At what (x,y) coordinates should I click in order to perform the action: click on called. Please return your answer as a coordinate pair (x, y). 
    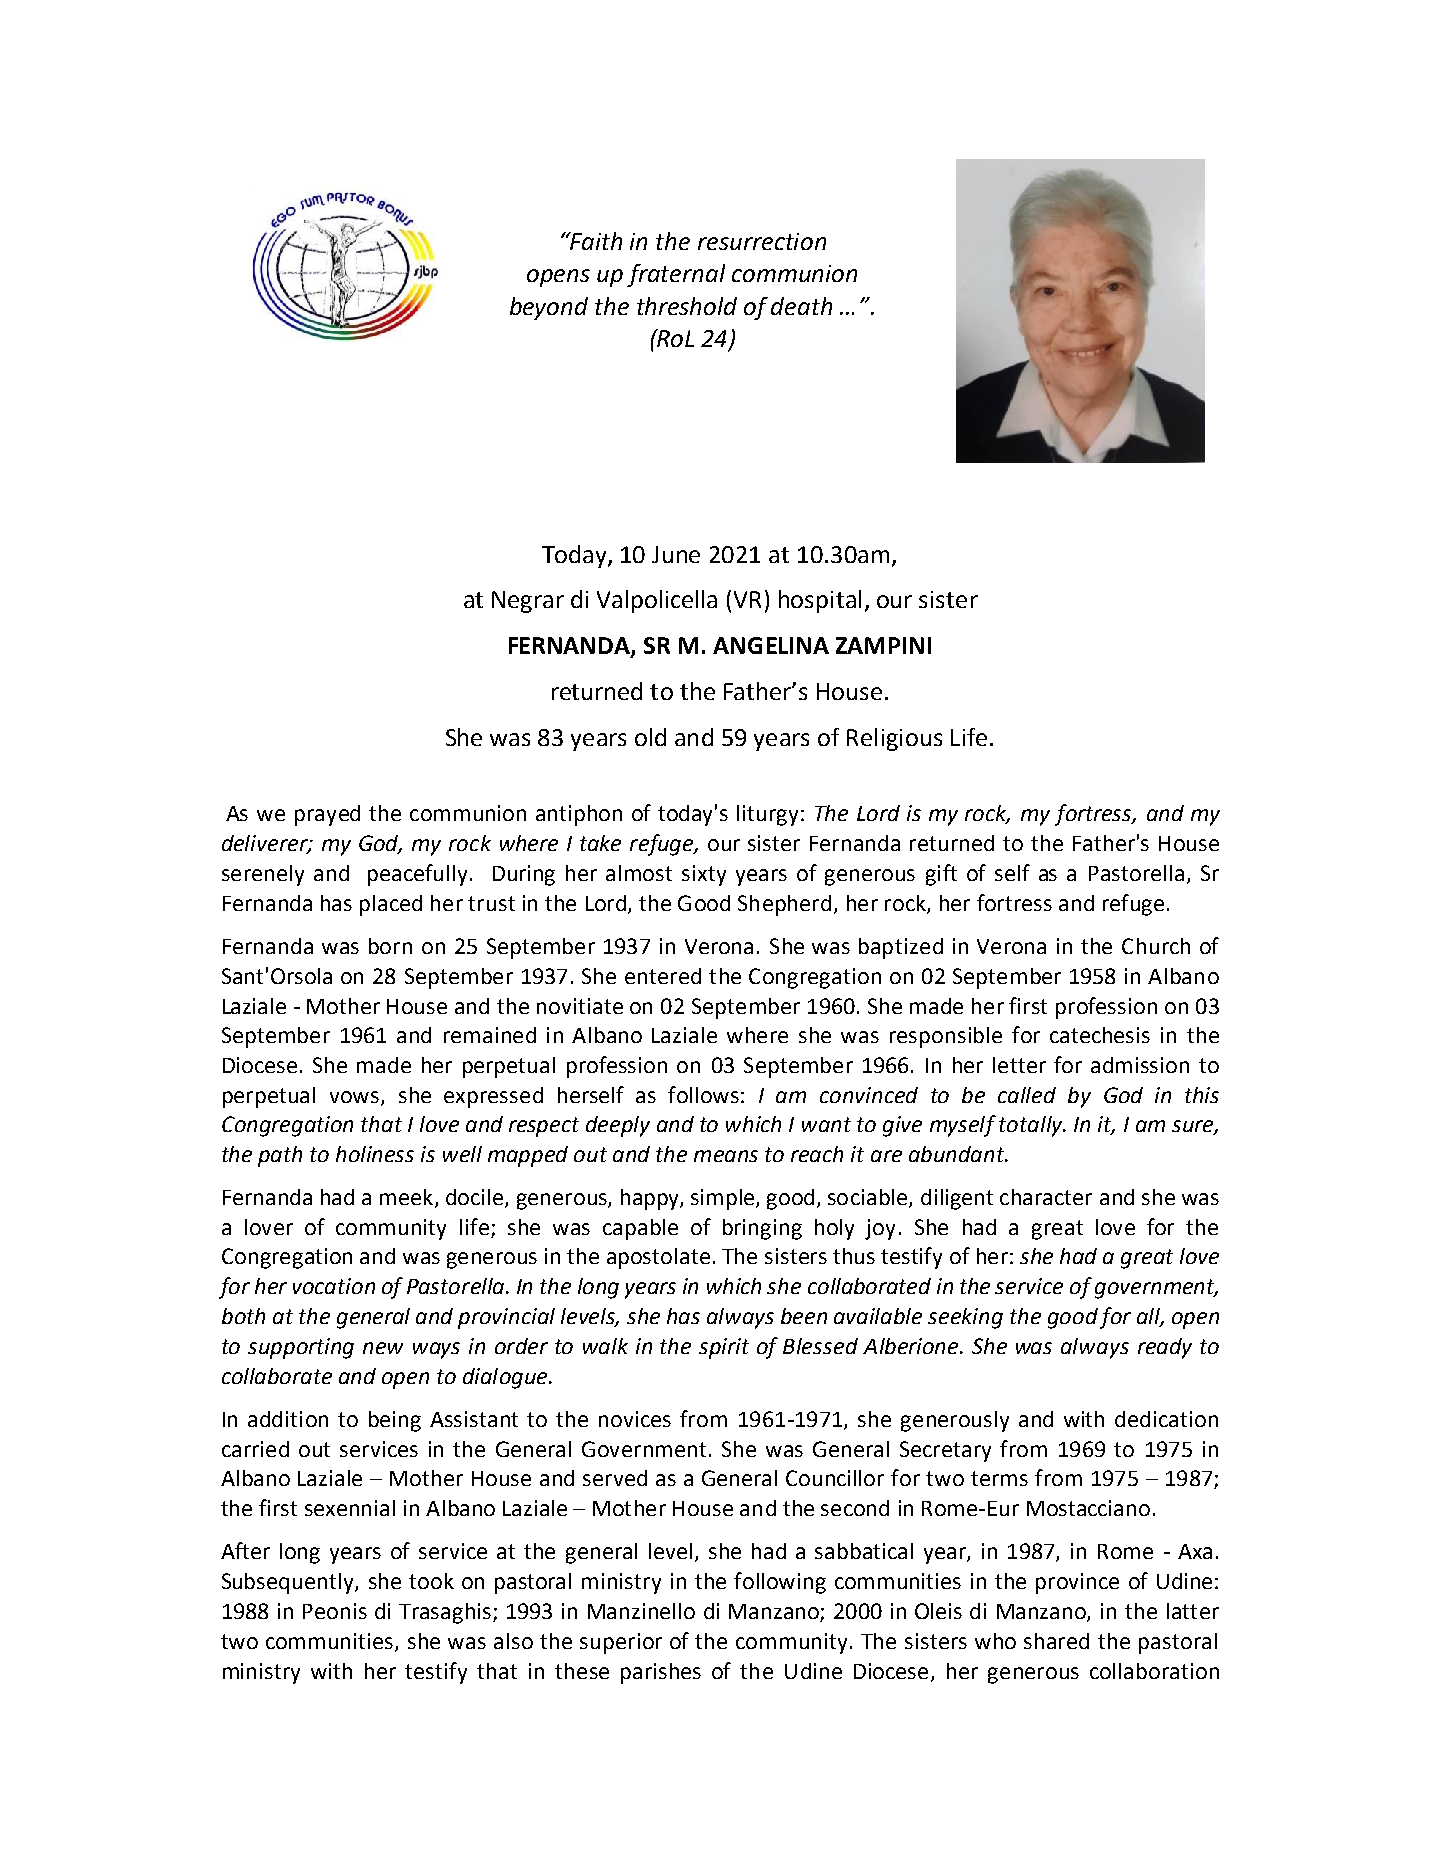
    Looking at the image, I should click on (1027, 1095).
